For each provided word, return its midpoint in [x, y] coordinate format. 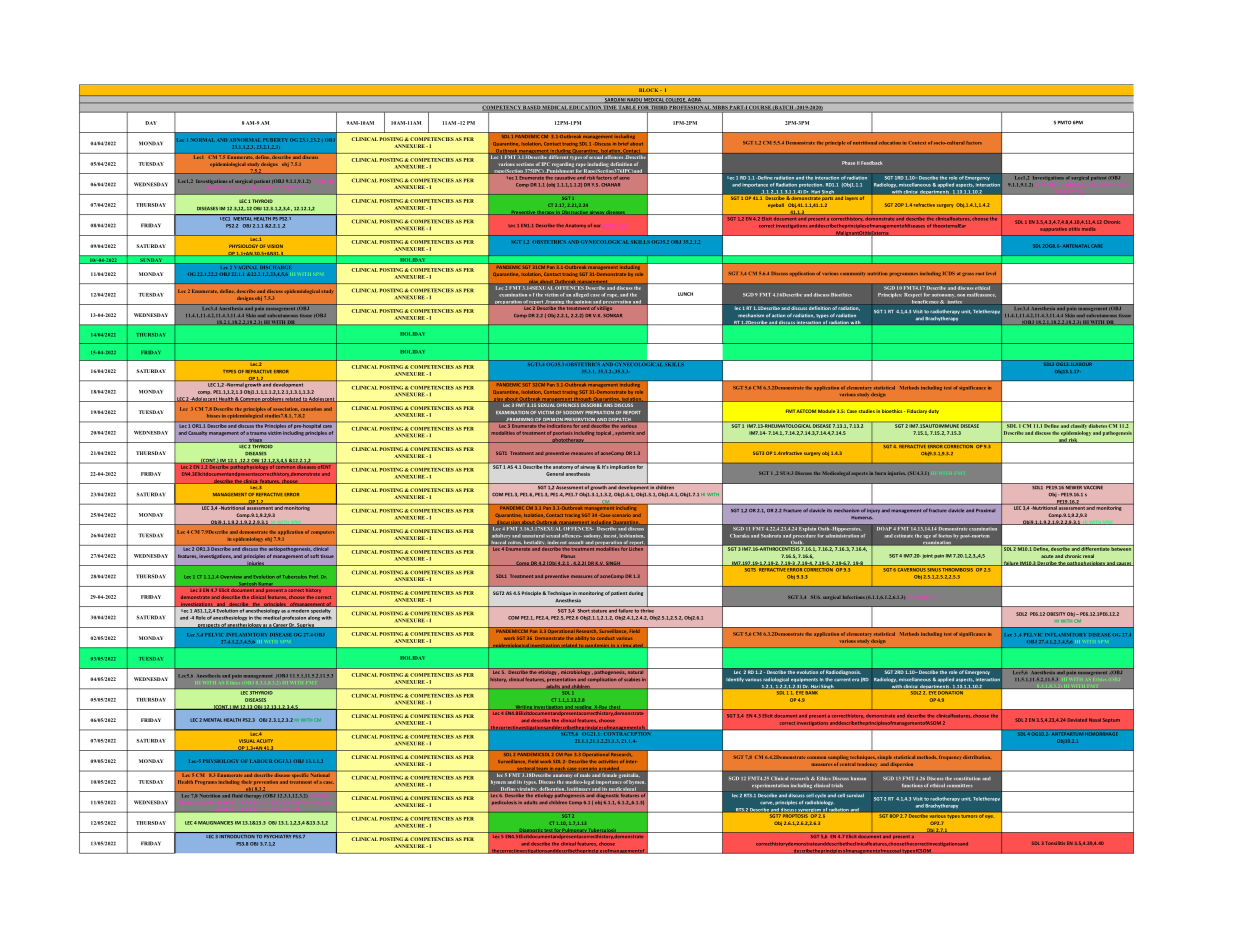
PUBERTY [275, 140]
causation [311, 409]
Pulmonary [574, 830]
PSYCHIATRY [278, 835]
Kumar [266, 584]
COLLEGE [675, 100]
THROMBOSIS [958, 568]
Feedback [871, 163]
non [961, 295]
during [636, 593]
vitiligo [605, 307]
